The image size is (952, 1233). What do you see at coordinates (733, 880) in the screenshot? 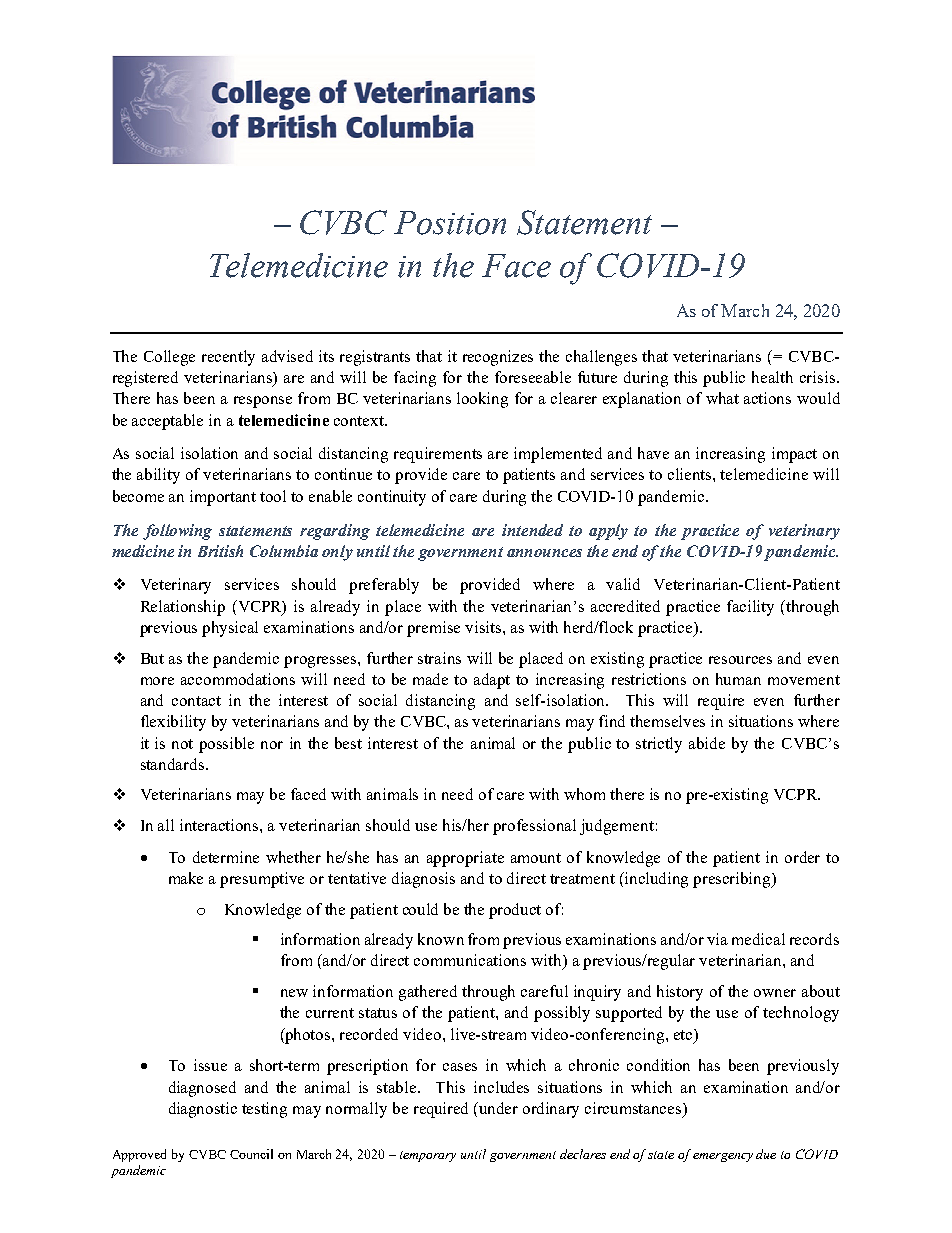
I see `prescribing` at bounding box center [733, 880].
